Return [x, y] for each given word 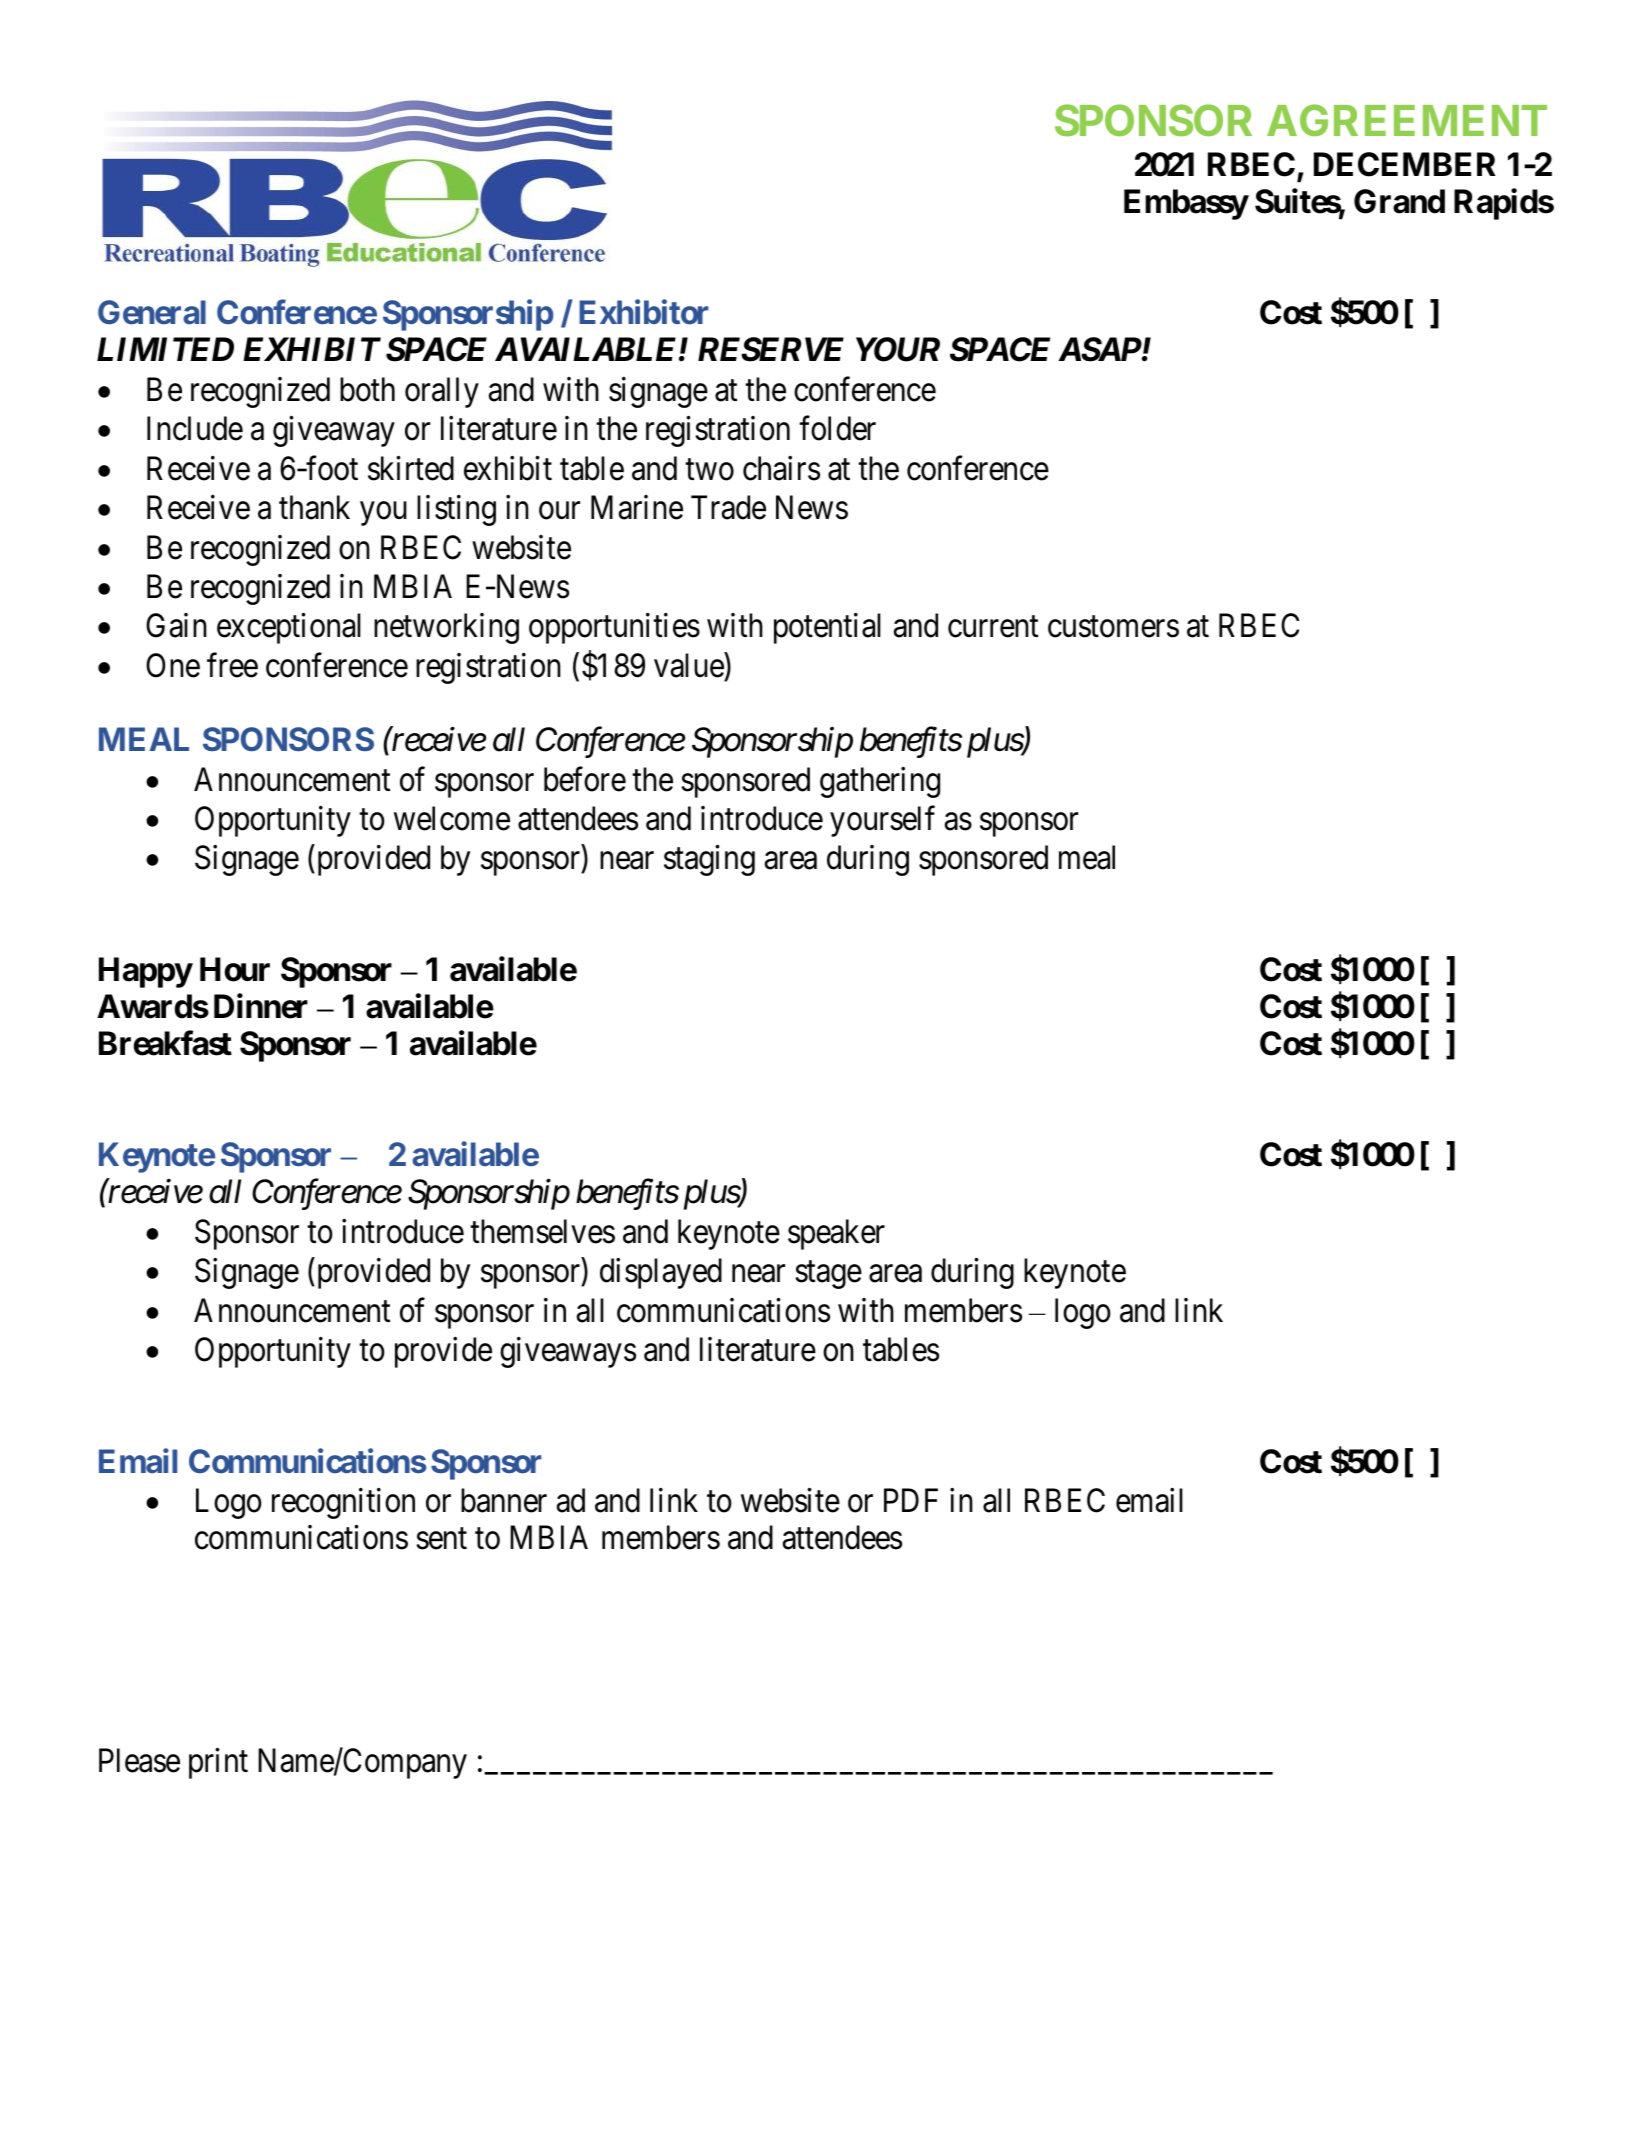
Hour [235, 969]
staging [709, 860]
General [152, 312]
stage [828, 1275]
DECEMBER [1405, 164]
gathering [880, 782]
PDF [911, 1500]
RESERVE [771, 349]
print [218, 1763]
